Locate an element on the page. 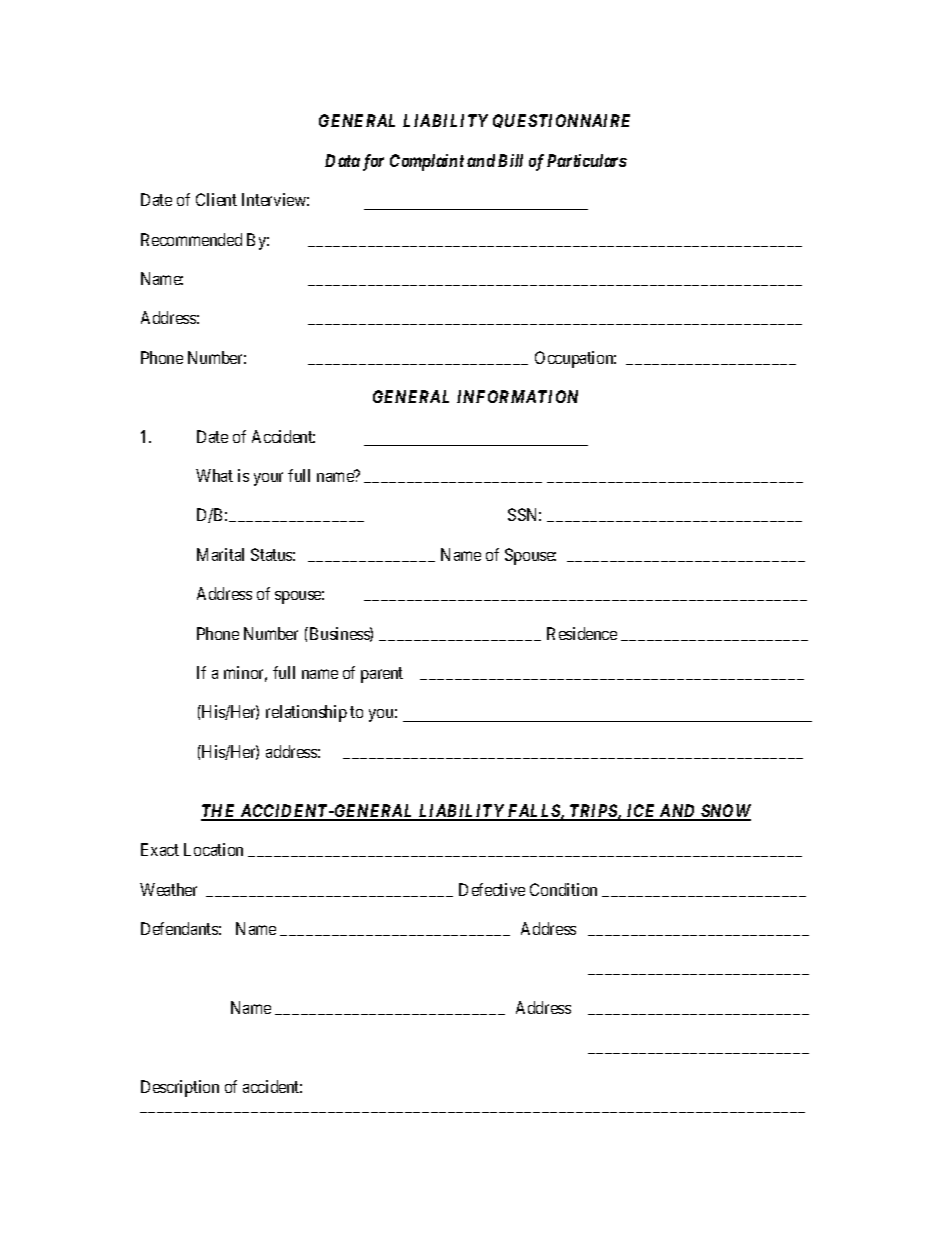 This page has height=1233, width=952. ICE is located at coordinates (641, 812).
